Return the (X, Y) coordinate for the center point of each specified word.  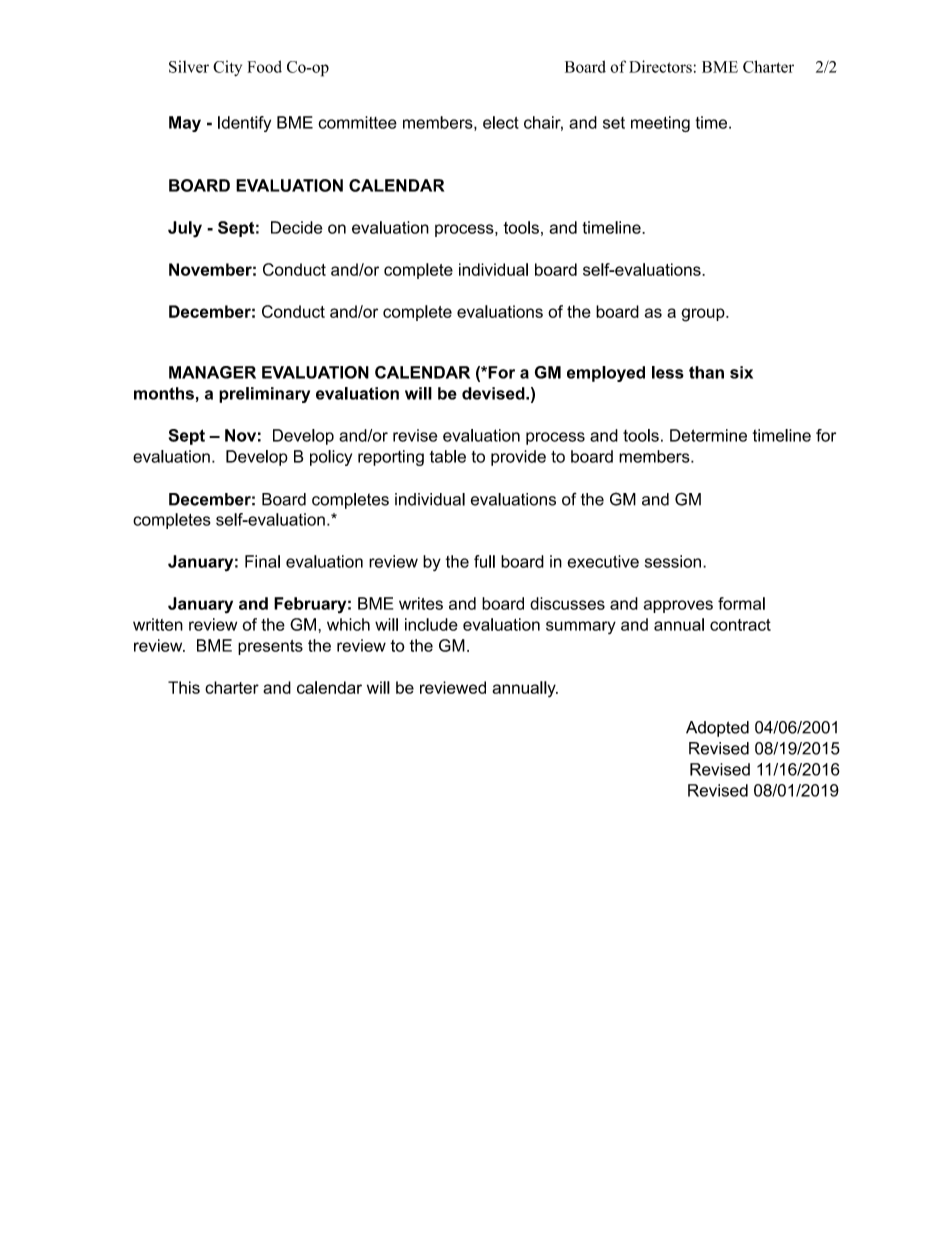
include (431, 624)
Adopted (717, 729)
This (184, 687)
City (227, 68)
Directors (660, 66)
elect (501, 122)
